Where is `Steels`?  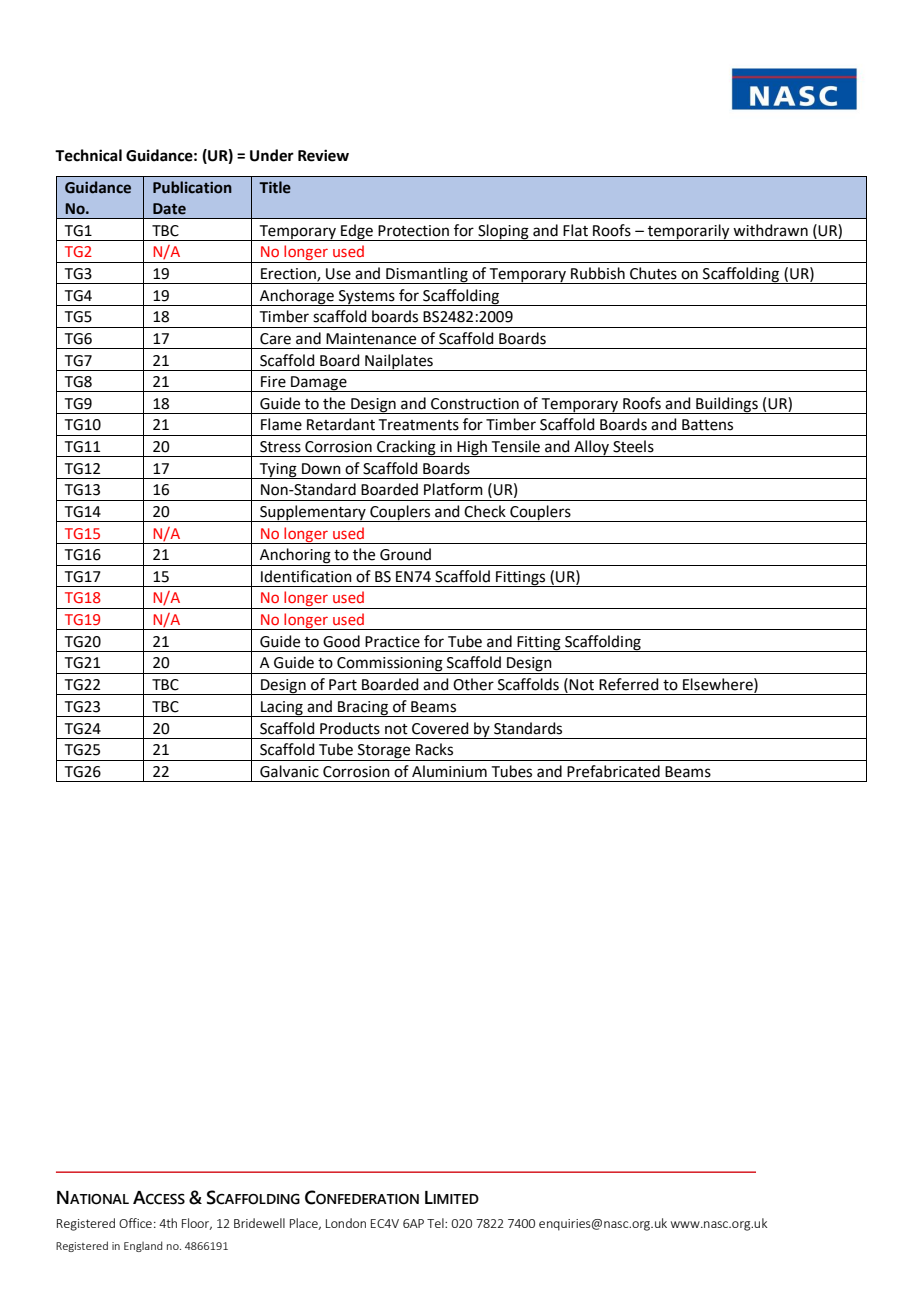 Steels is located at coordinates (633, 446).
